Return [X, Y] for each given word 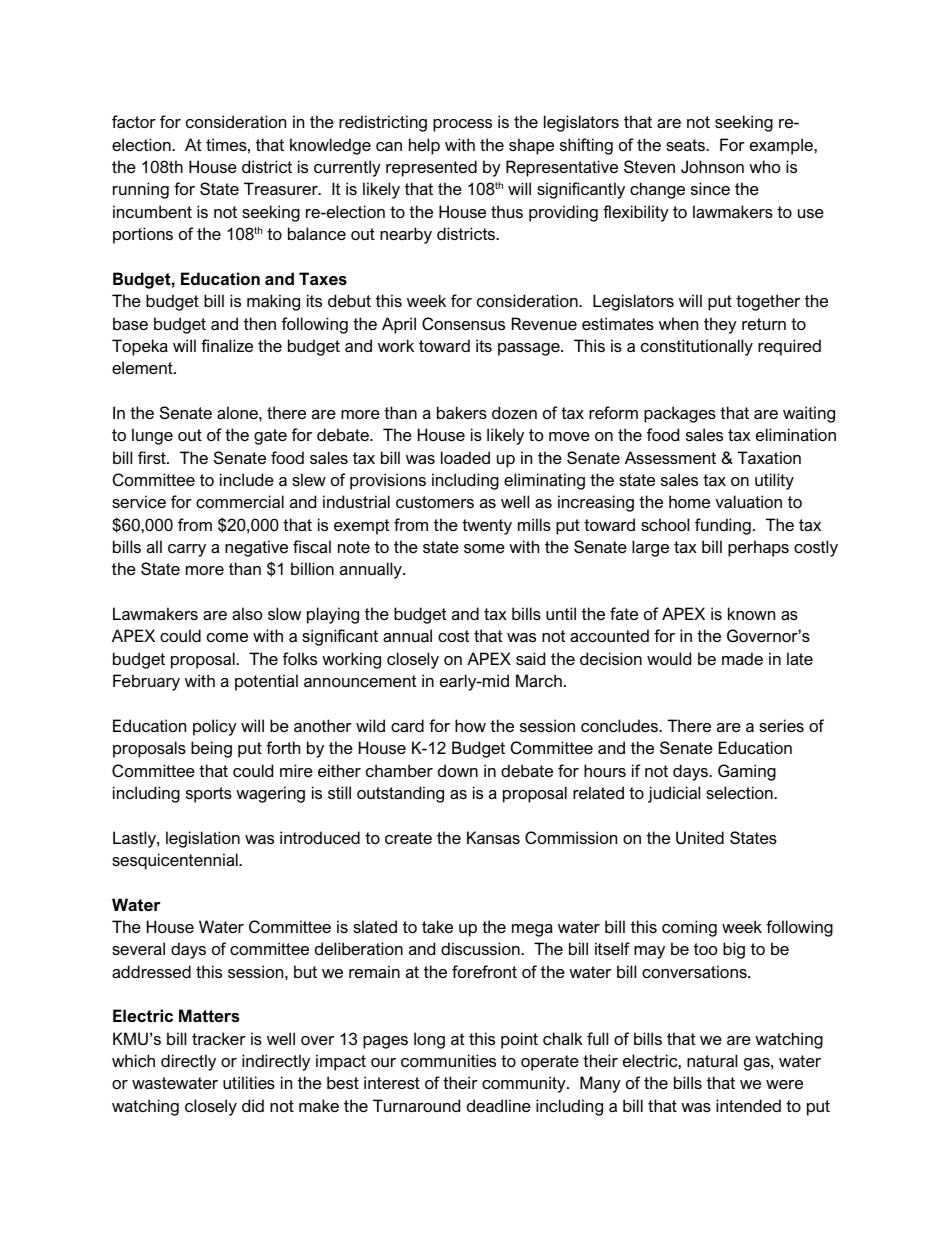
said [530, 658]
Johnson [712, 166]
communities [448, 1060]
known [751, 613]
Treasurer [282, 188]
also [247, 613]
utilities [249, 1082]
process [462, 125]
